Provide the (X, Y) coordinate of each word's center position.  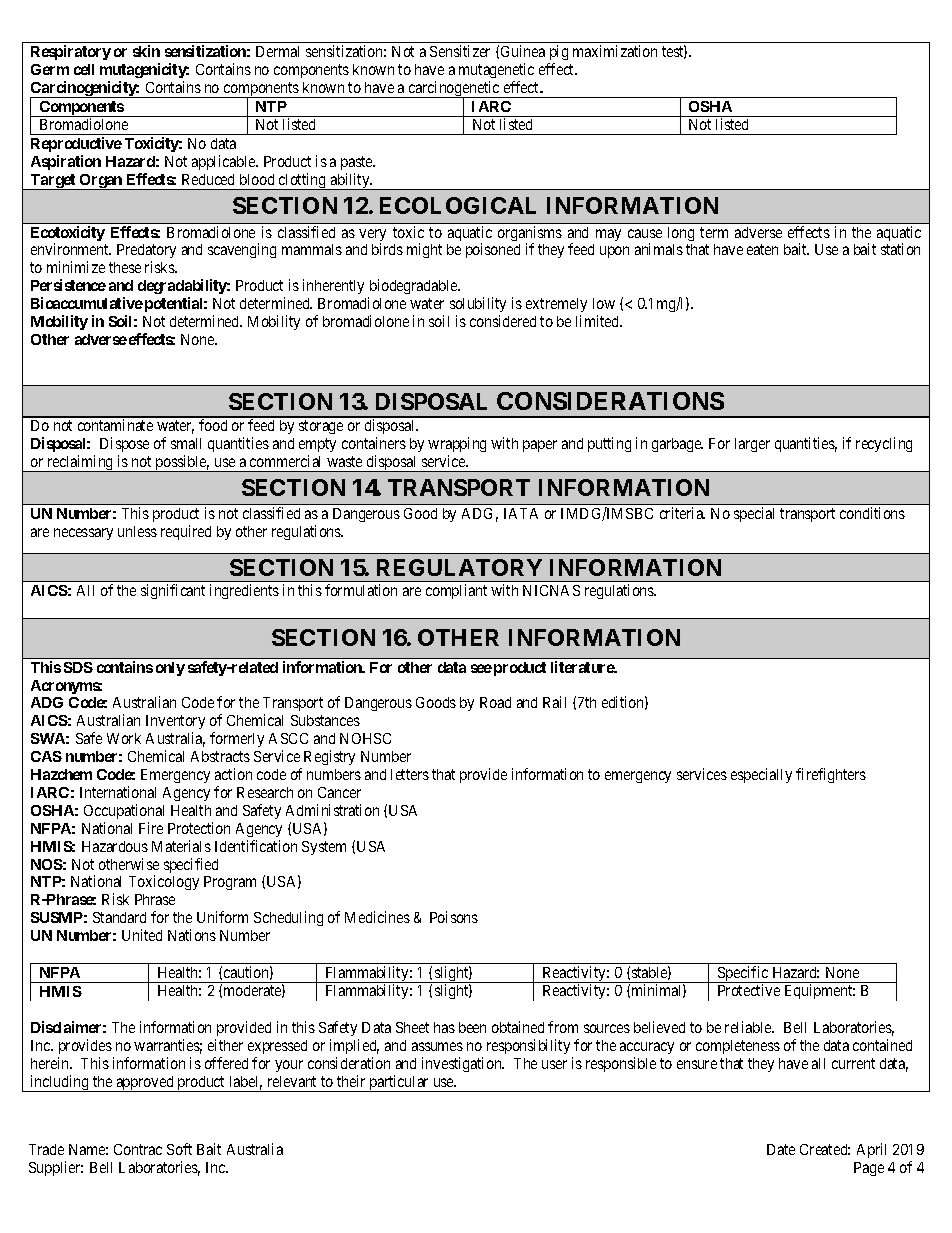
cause (645, 233)
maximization (615, 51)
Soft (179, 1149)
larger (752, 445)
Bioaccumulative (87, 303)
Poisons (454, 917)
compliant (456, 591)
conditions (872, 513)
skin (146, 51)
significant (173, 591)
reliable (749, 1027)
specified (191, 865)
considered (503, 321)
